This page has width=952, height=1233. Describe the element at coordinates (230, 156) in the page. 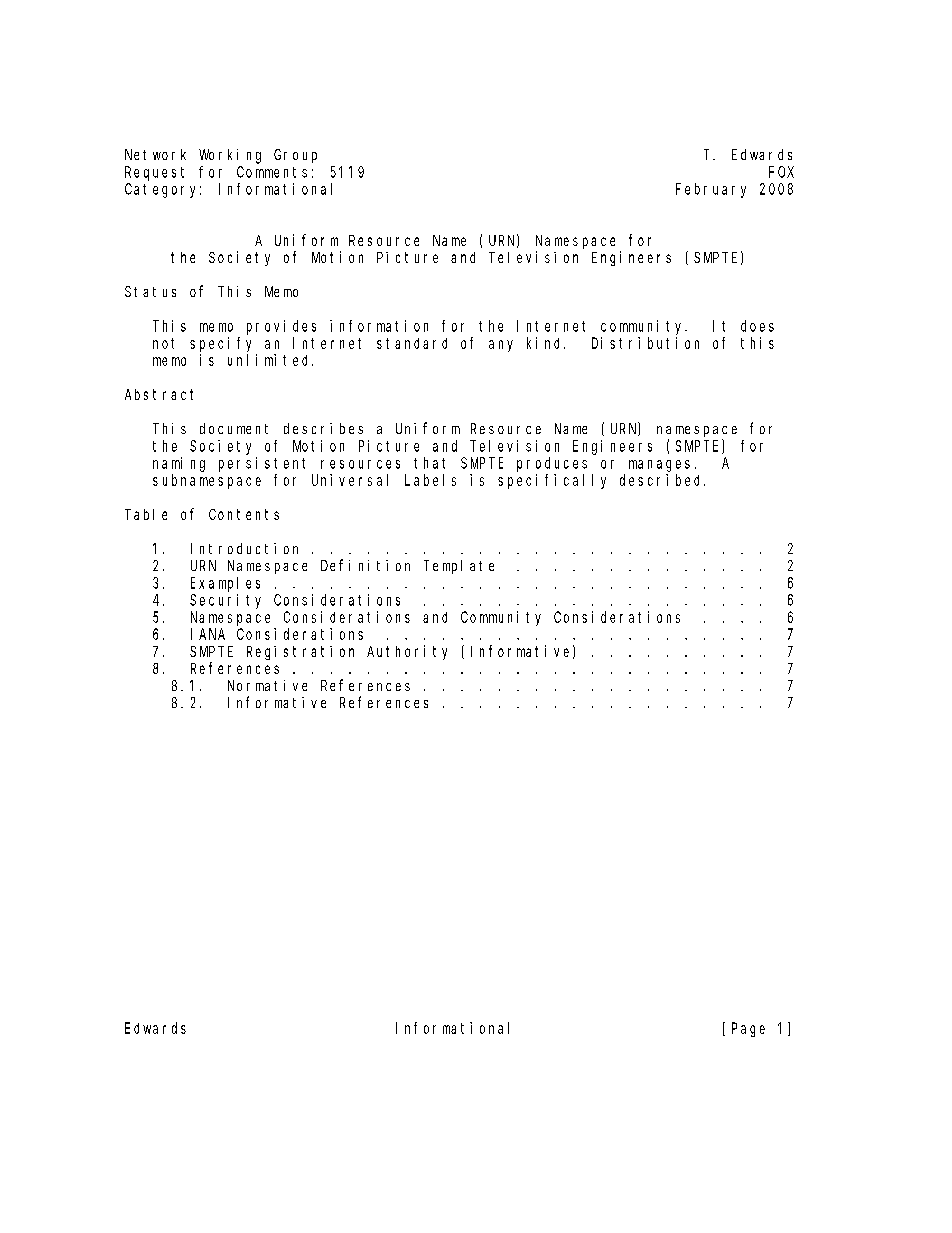

I see `Working` at that location.
